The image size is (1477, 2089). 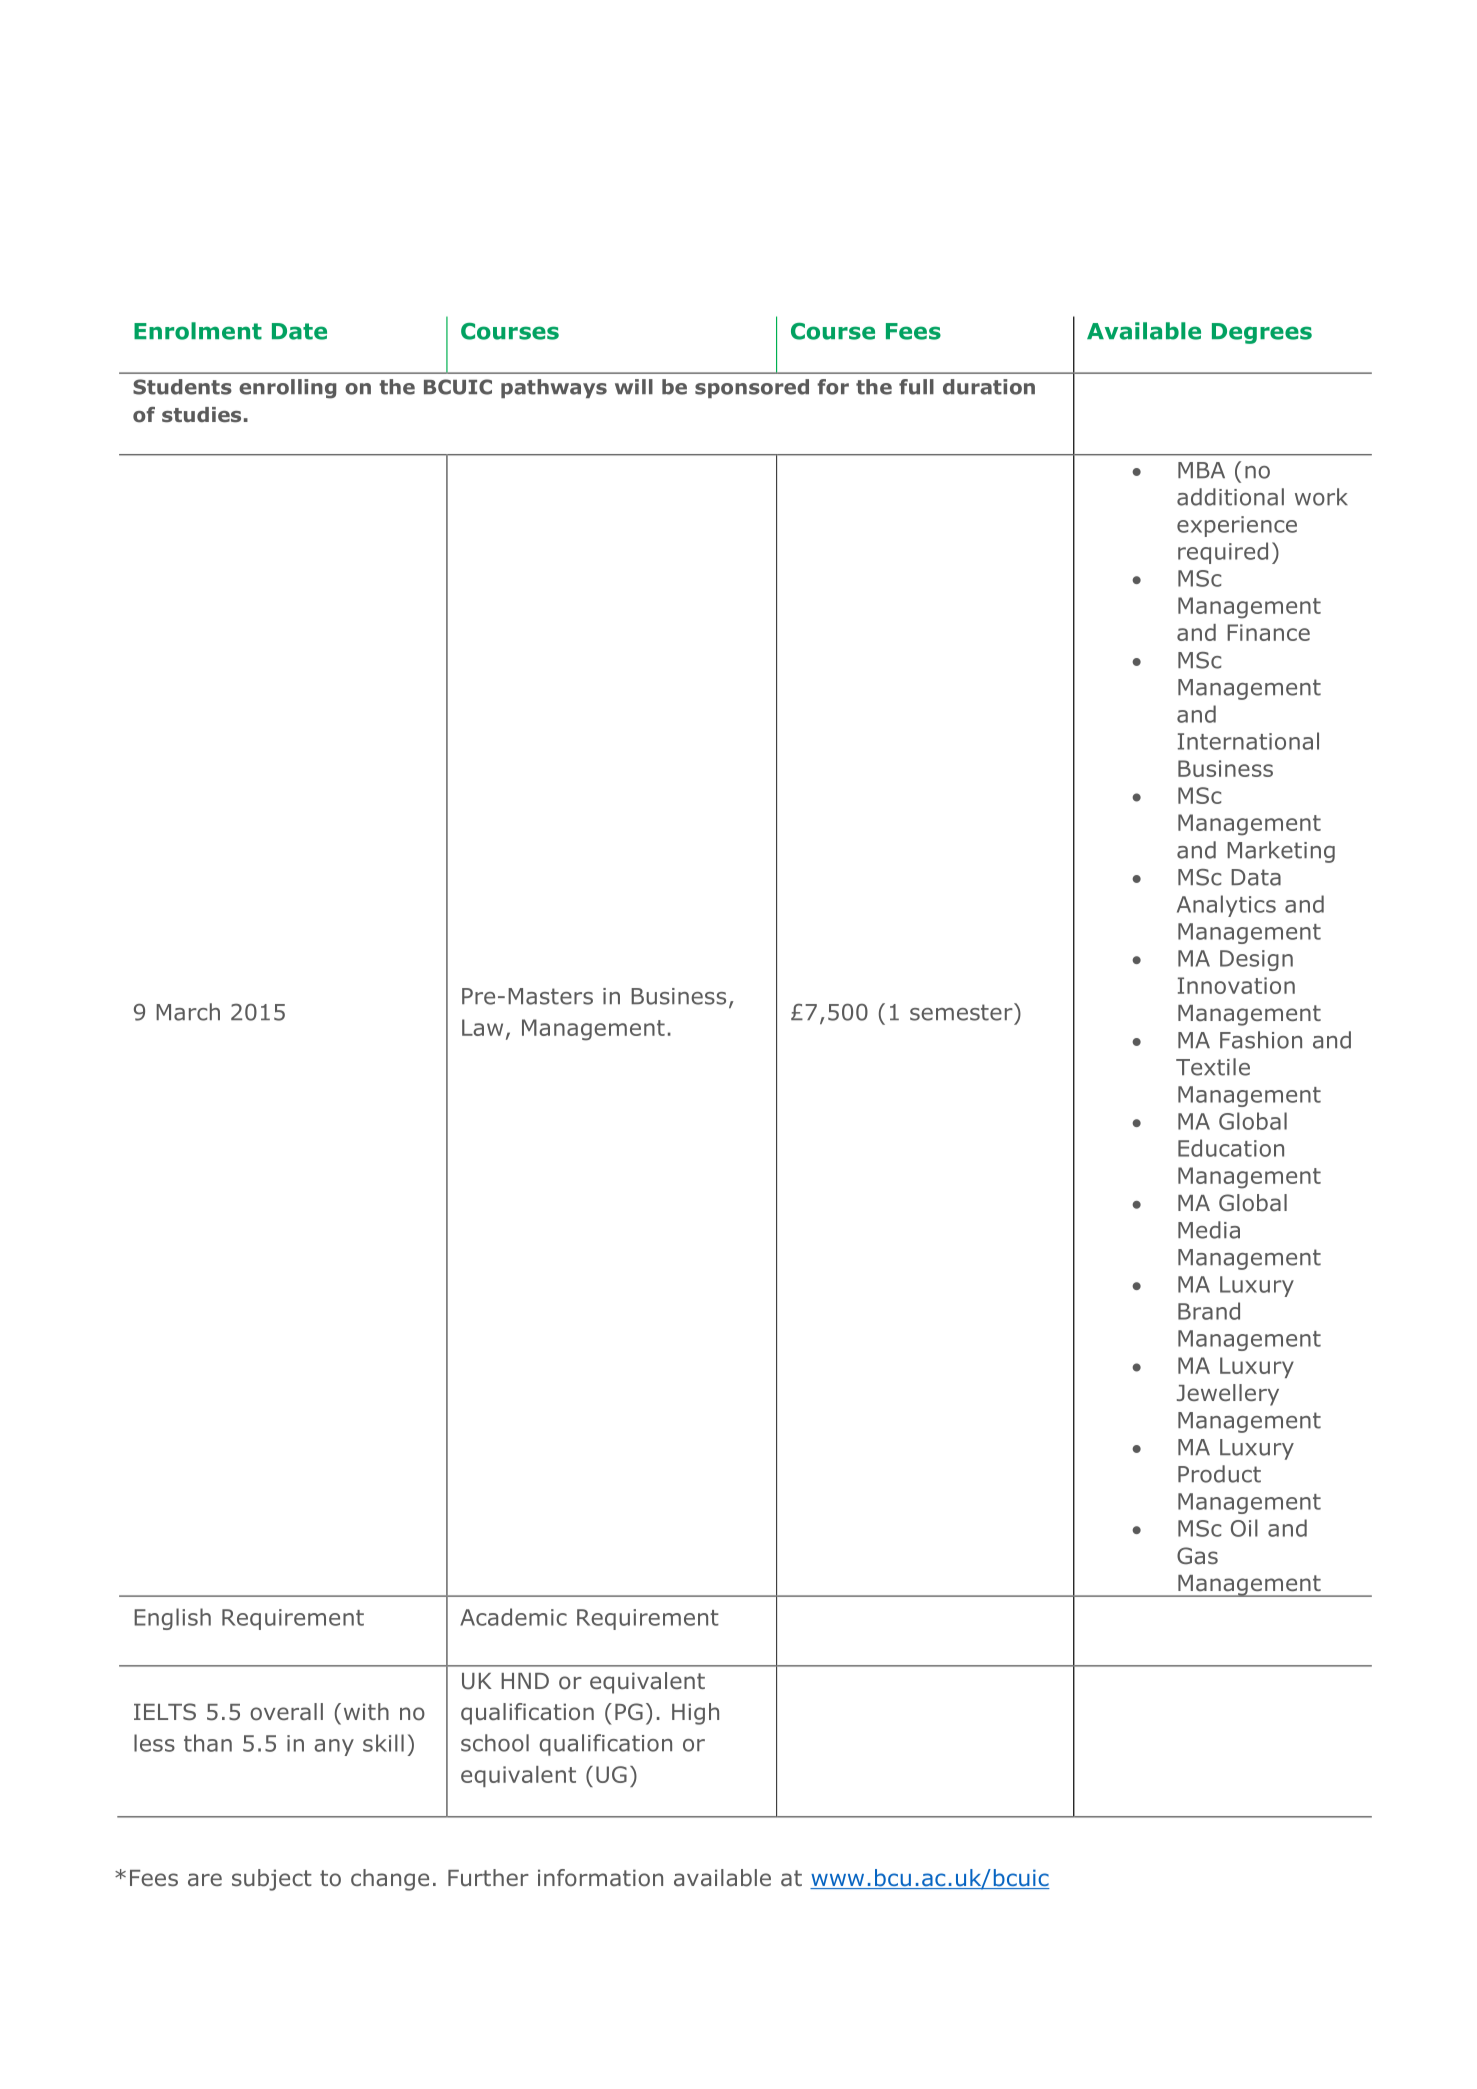 What do you see at coordinates (288, 389) in the document?
I see `enrolling` at bounding box center [288, 389].
